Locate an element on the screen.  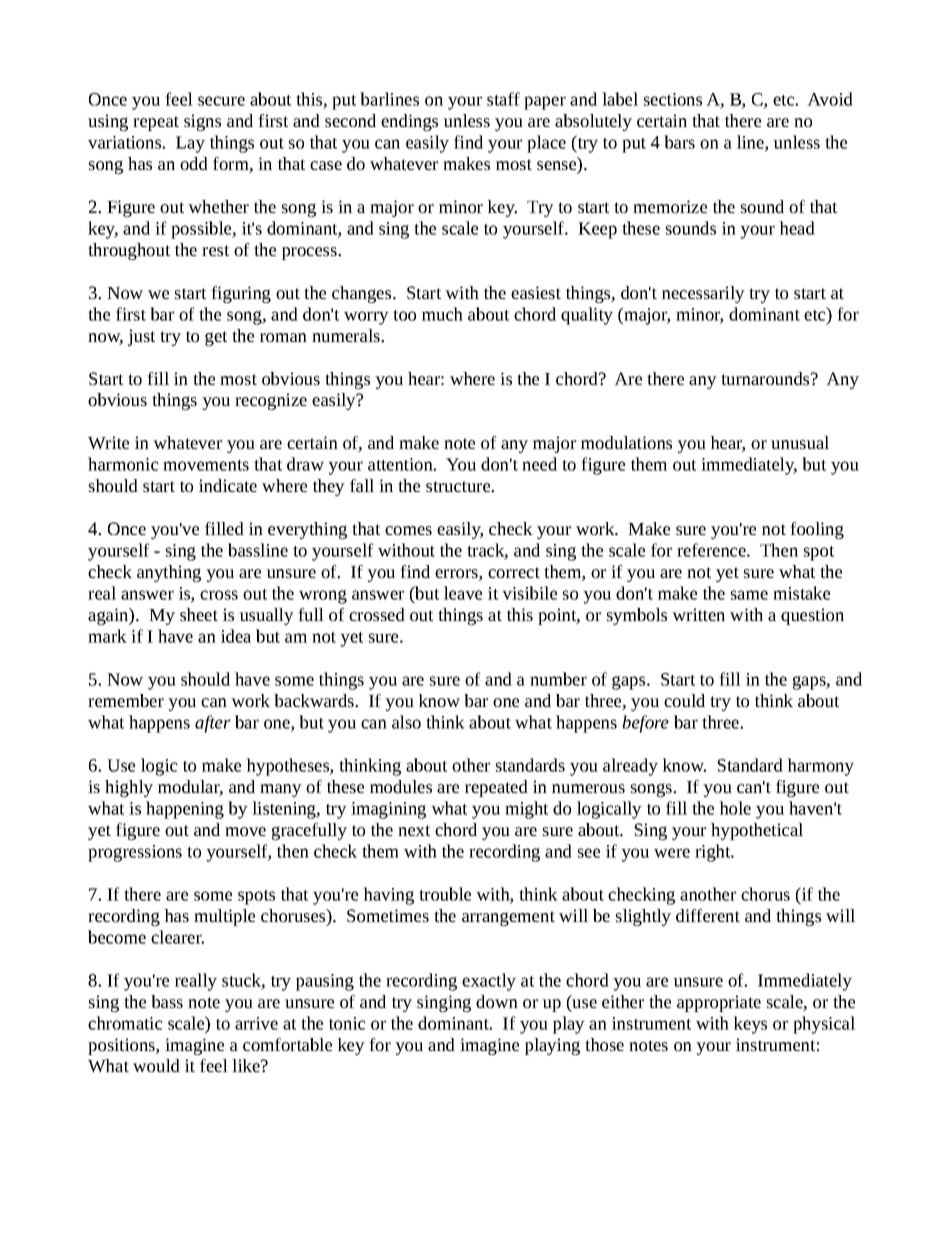
signs is located at coordinates (202, 122).
